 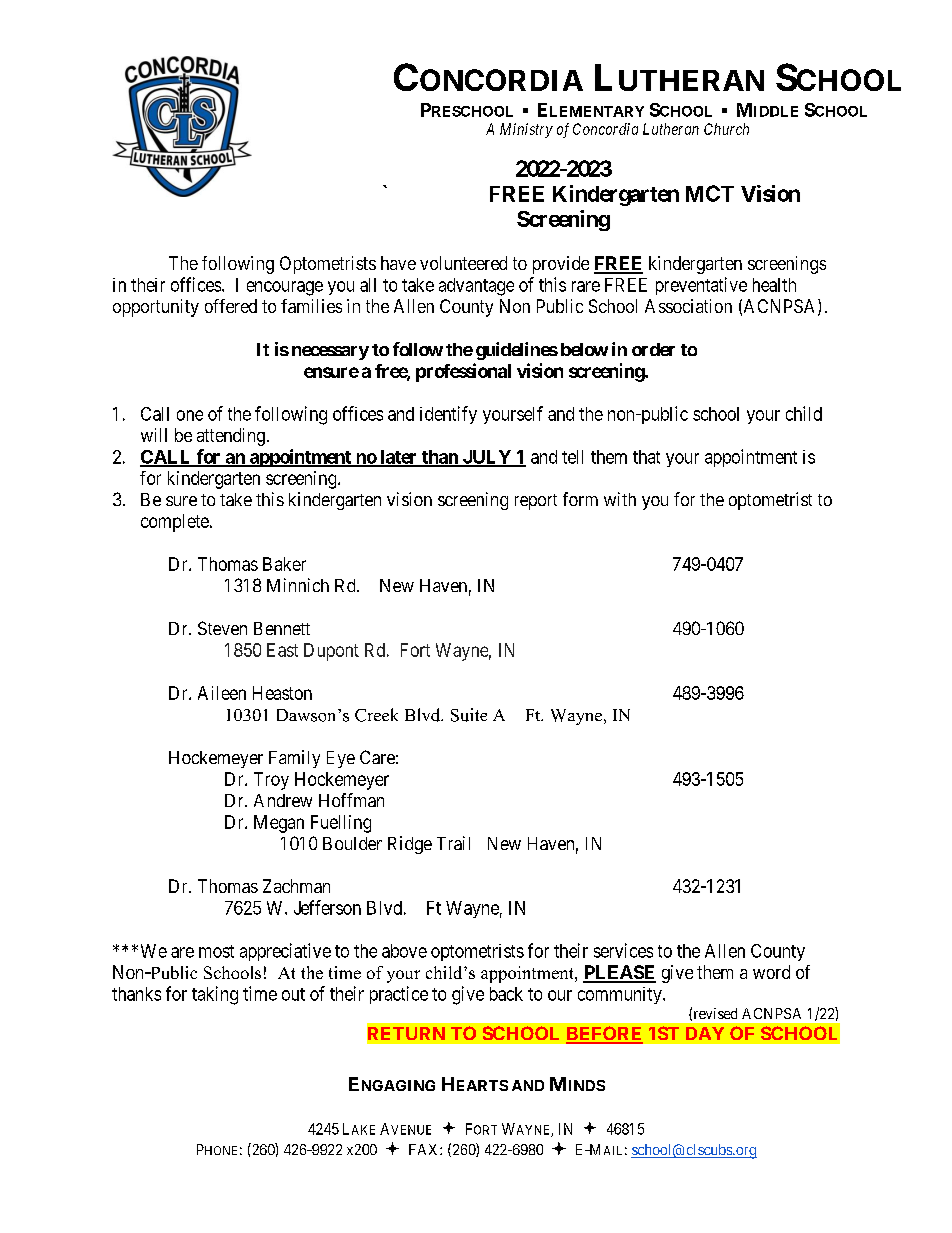 What do you see at coordinates (271, 781) in the screenshot?
I see `Troy` at bounding box center [271, 781].
